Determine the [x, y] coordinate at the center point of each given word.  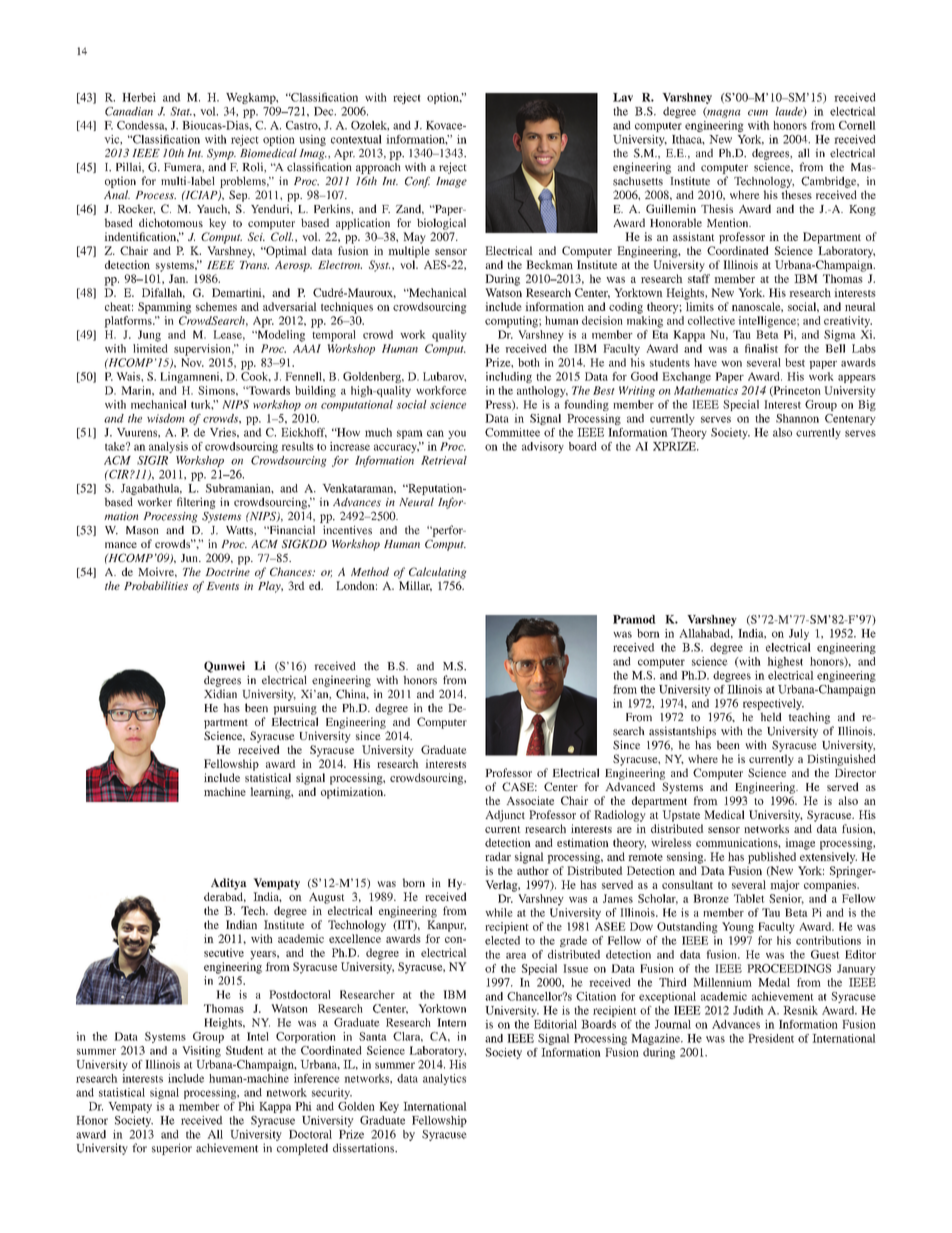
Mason [142, 530]
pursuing [295, 709]
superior [172, 1149]
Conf [417, 182]
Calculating [438, 573]
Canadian [129, 111]
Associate [530, 800]
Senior [786, 899]
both [529, 362]
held [771, 717]
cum [758, 113]
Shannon [797, 418]
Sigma [840, 336]
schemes [216, 306]
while [499, 912]
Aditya [229, 884]
